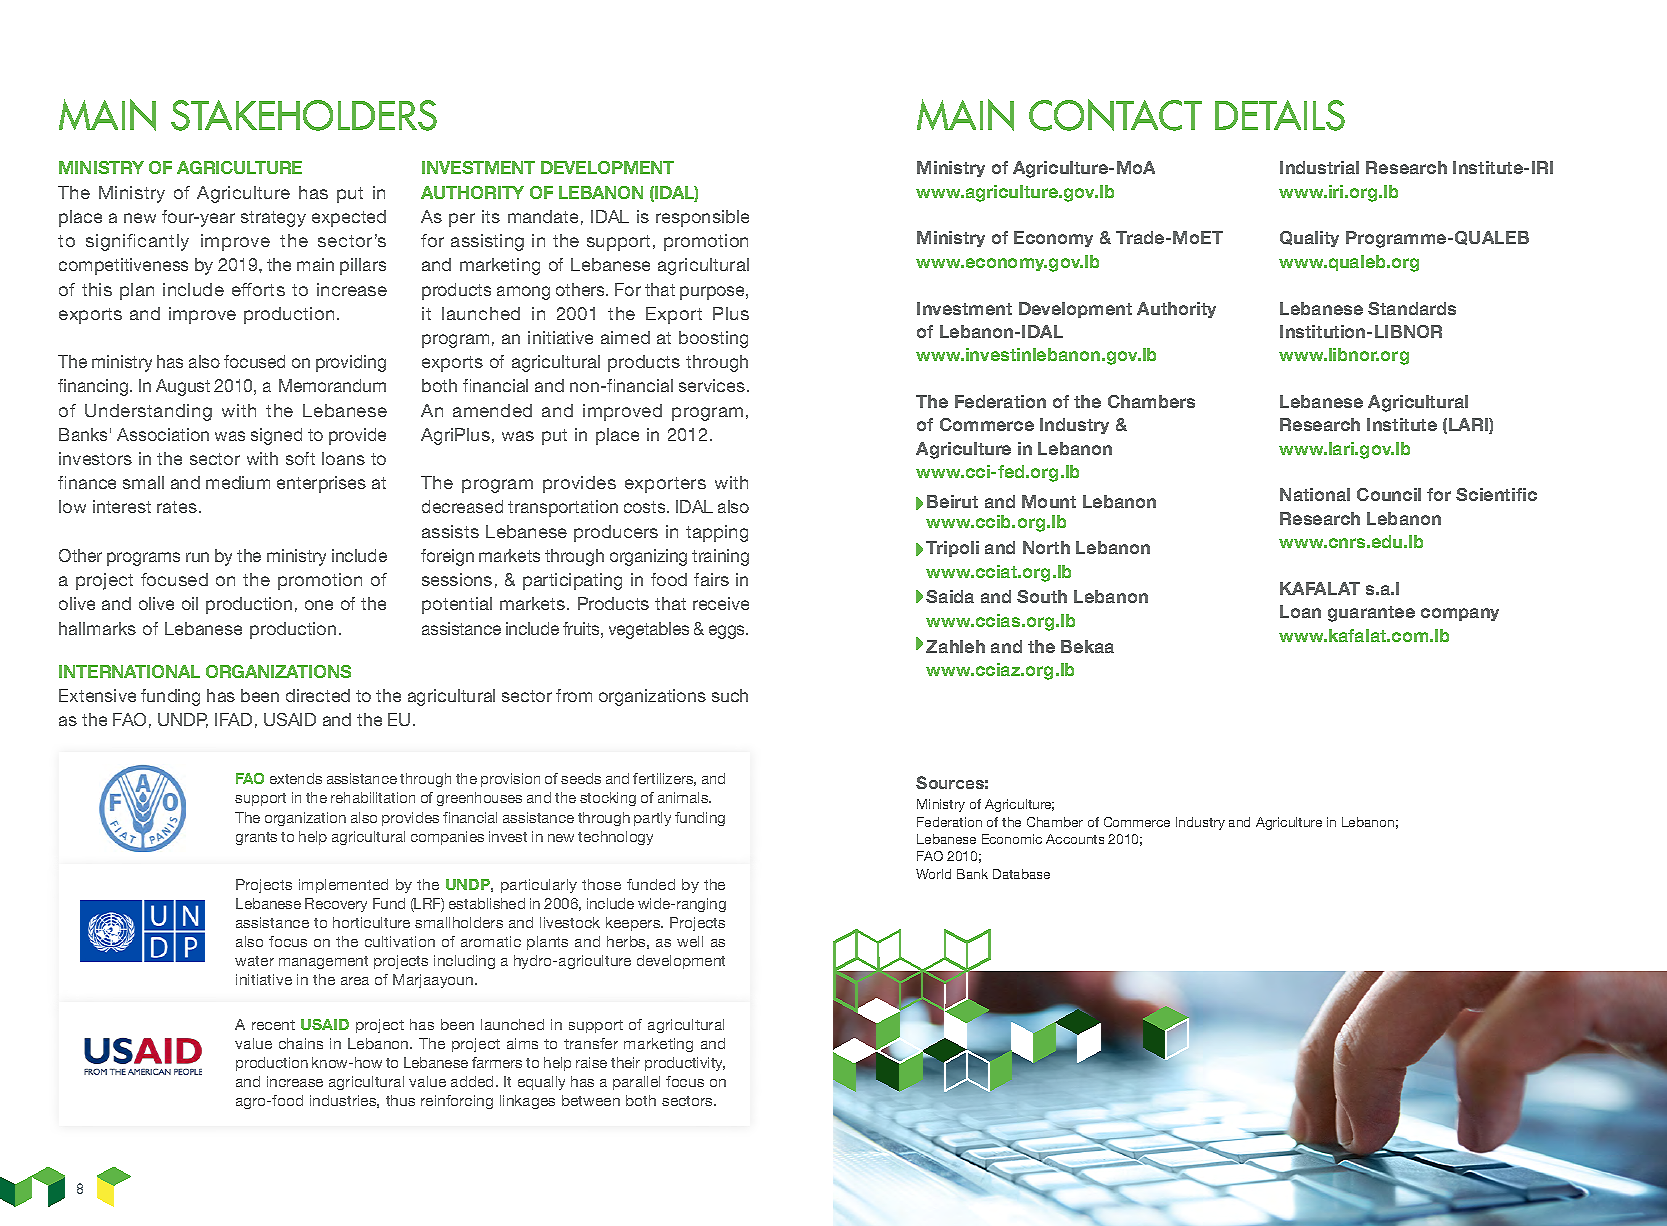 The width and height of the screenshot is (1667, 1226). Describe the element at coordinates (646, 507) in the screenshot. I see `costs` at that location.
